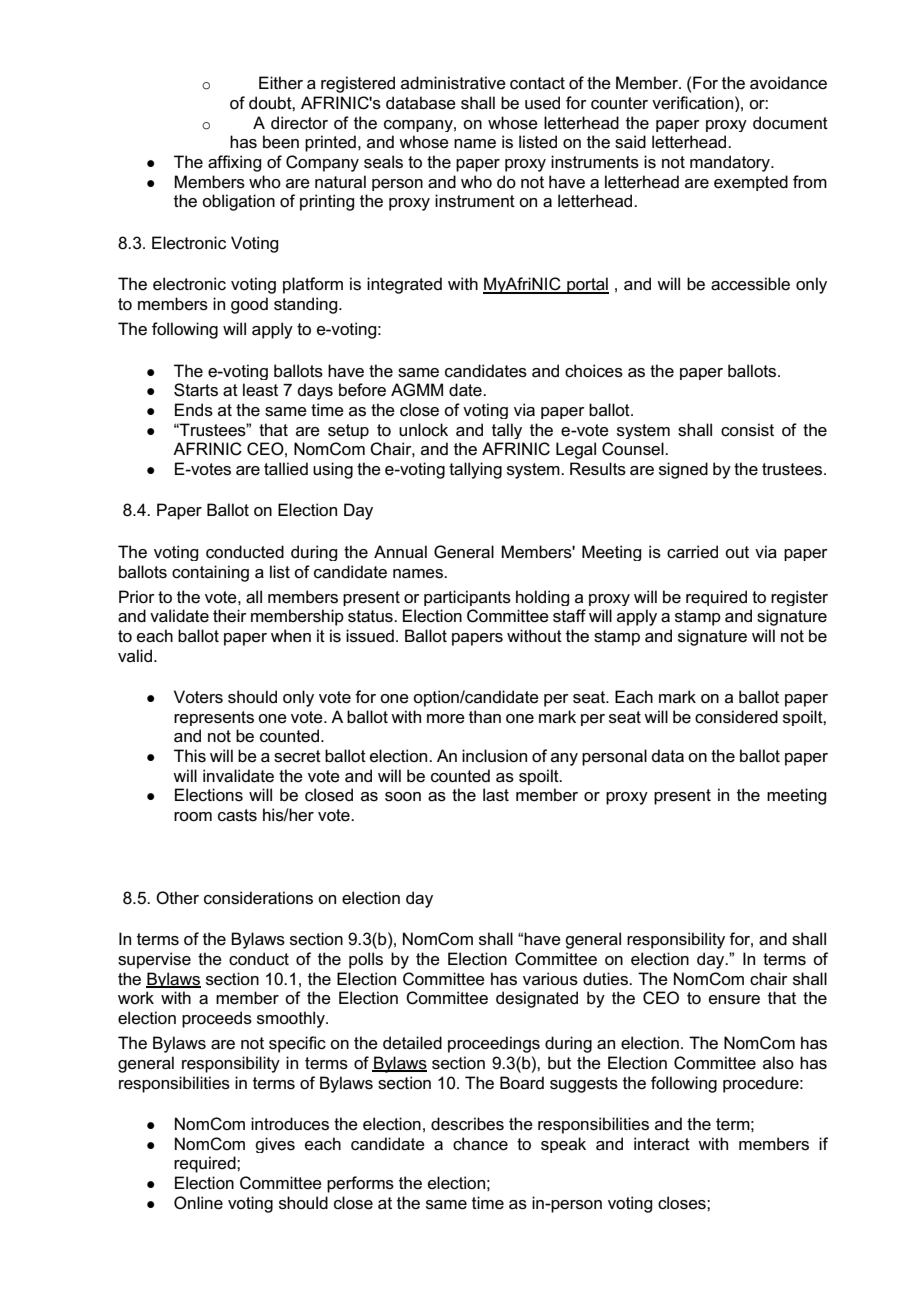 The height and width of the image is (1308, 924). What do you see at coordinates (550, 979) in the image?
I see `various` at bounding box center [550, 979].
